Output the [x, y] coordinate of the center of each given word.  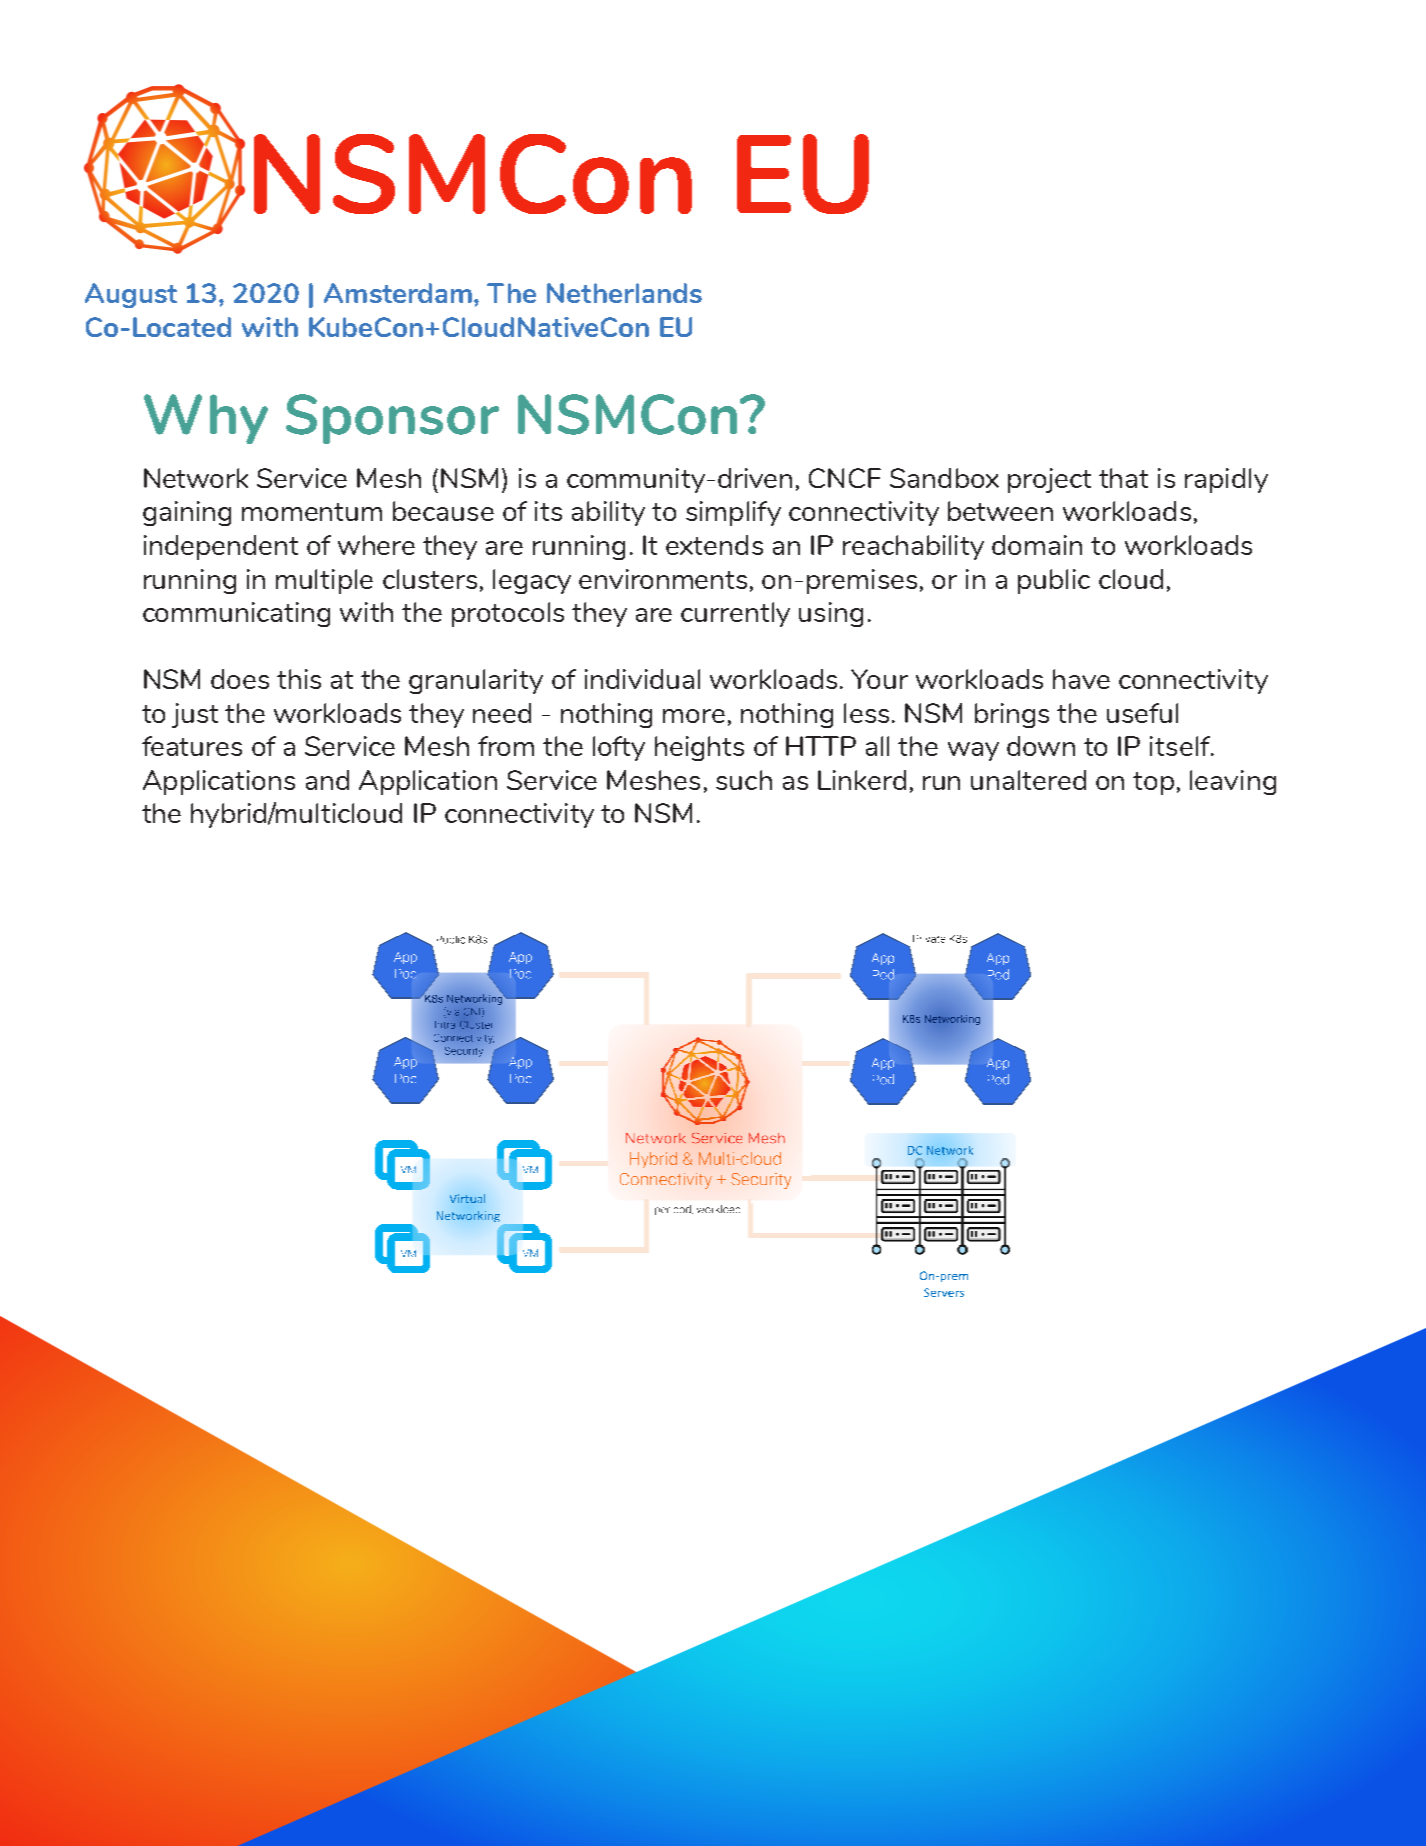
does [240, 679]
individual [642, 679]
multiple [324, 581]
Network [196, 478]
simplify [733, 513]
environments [663, 579]
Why [206, 419]
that [1123, 478]
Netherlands [624, 293]
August [131, 295]
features [192, 746]
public [1054, 581]
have [1081, 679]
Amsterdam [399, 293]
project [1049, 480]
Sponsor [392, 419]
